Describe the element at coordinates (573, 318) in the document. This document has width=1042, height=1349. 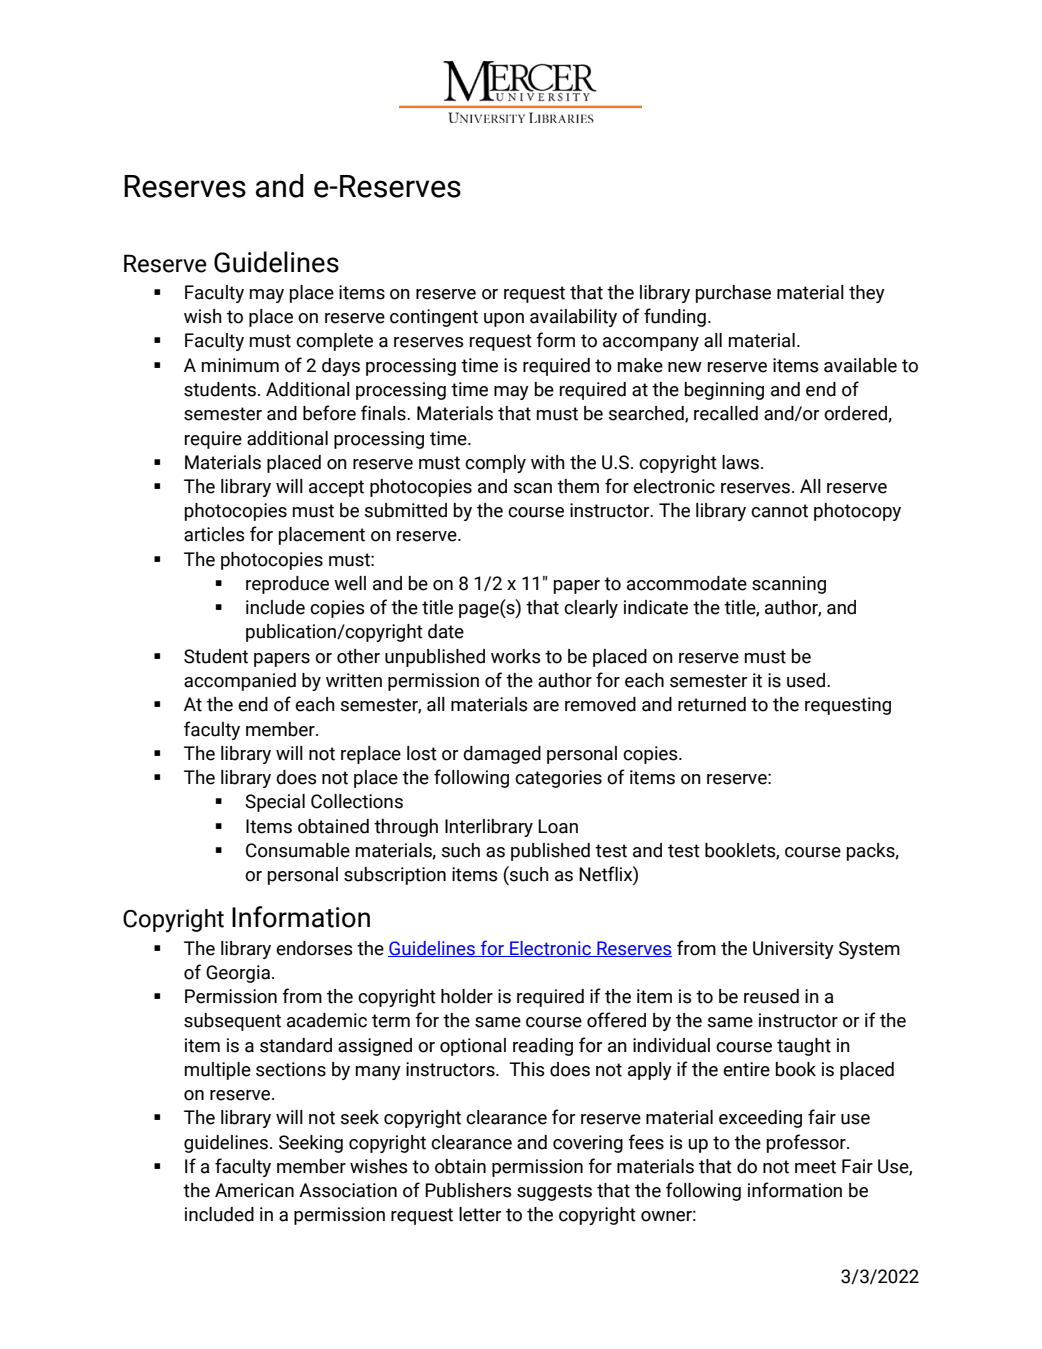
I see `availability` at that location.
